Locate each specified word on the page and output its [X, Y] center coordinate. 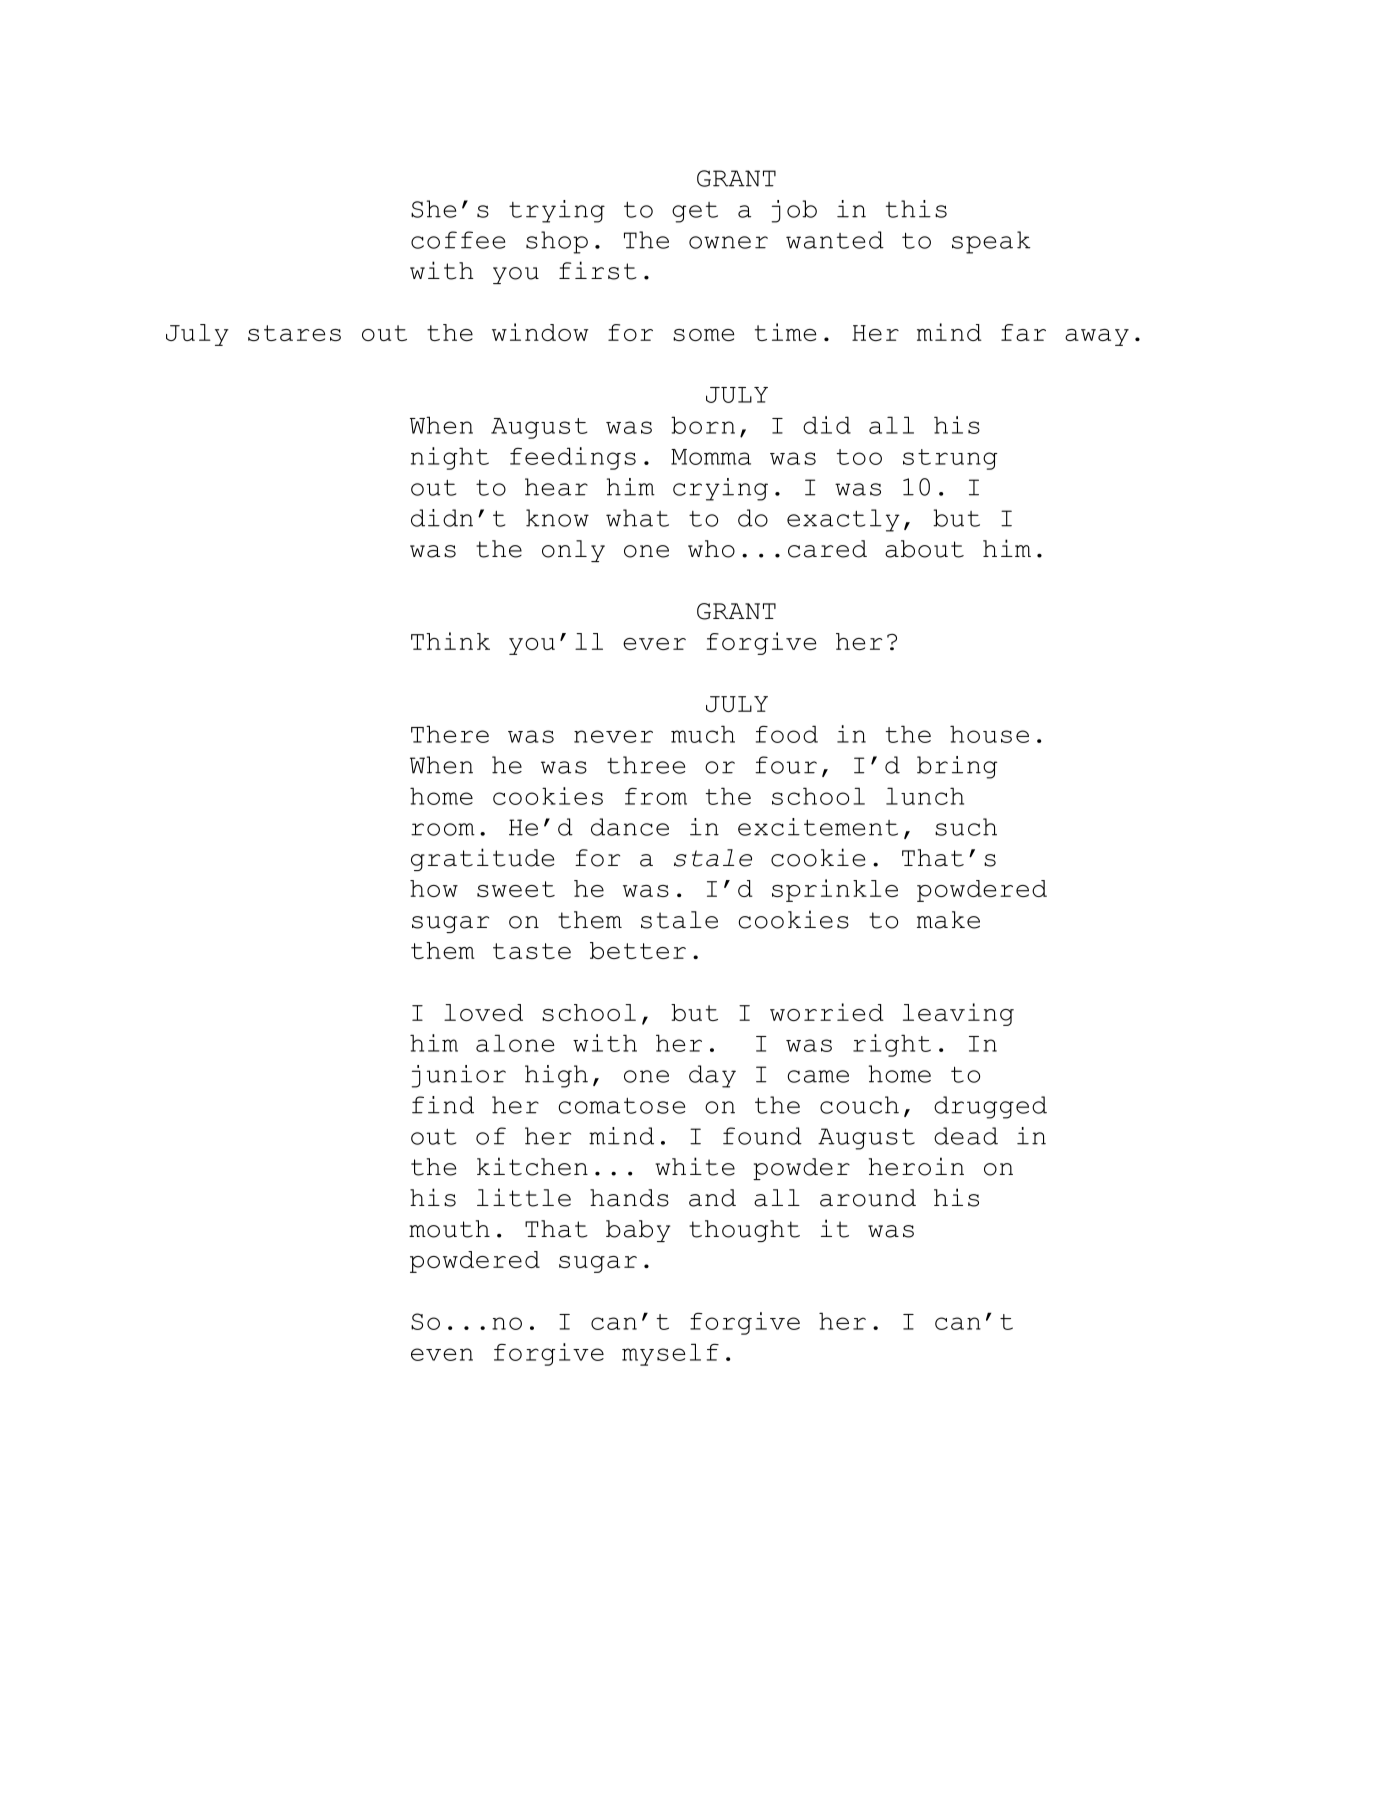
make [948, 920]
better [638, 950]
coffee [458, 240]
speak [991, 242]
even [442, 1354]
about [924, 549]
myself [670, 1354]
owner [728, 242]
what [637, 518]
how [434, 888]
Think [450, 641]
